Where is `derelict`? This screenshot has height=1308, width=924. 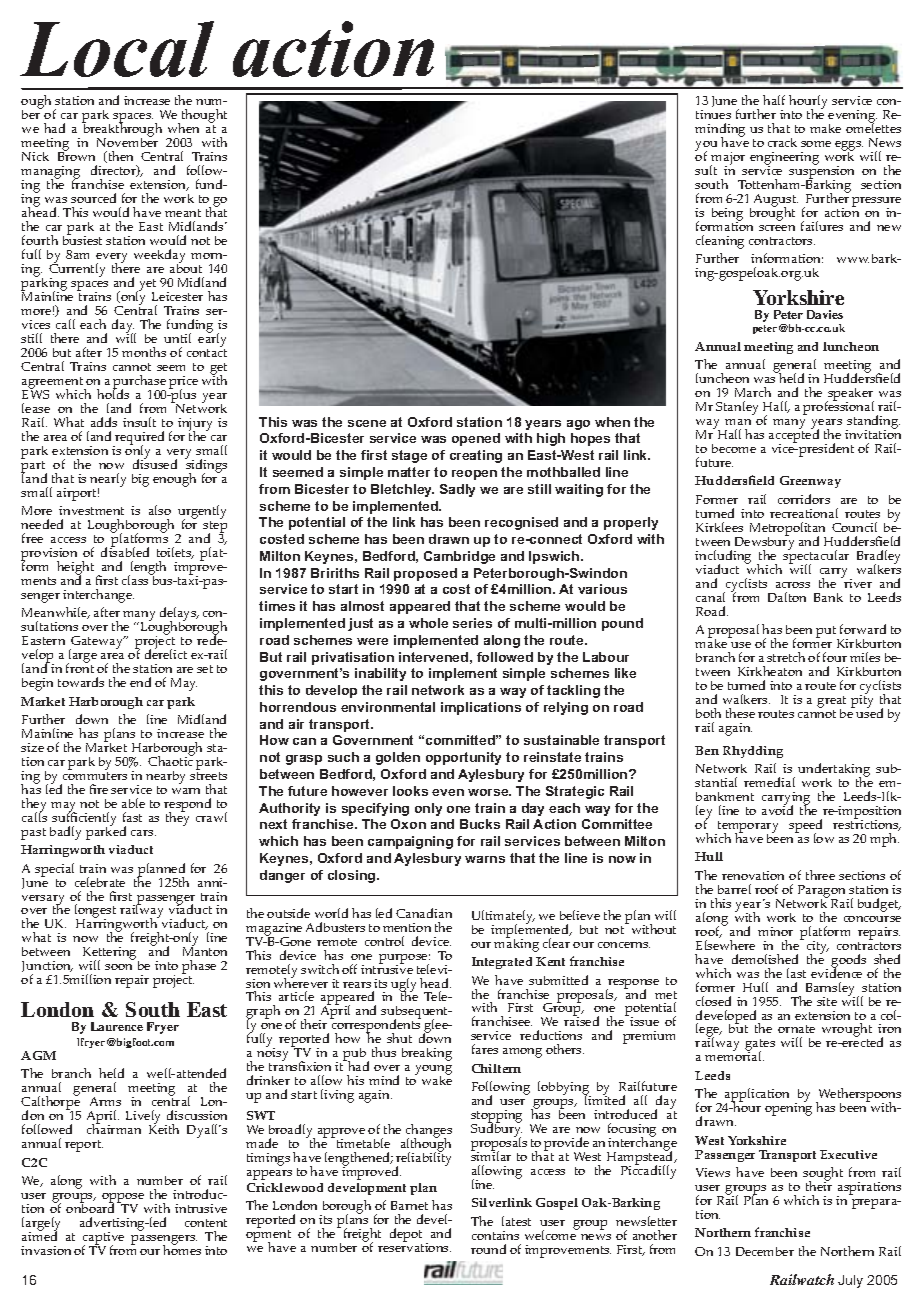 derelict is located at coordinates (166, 653).
